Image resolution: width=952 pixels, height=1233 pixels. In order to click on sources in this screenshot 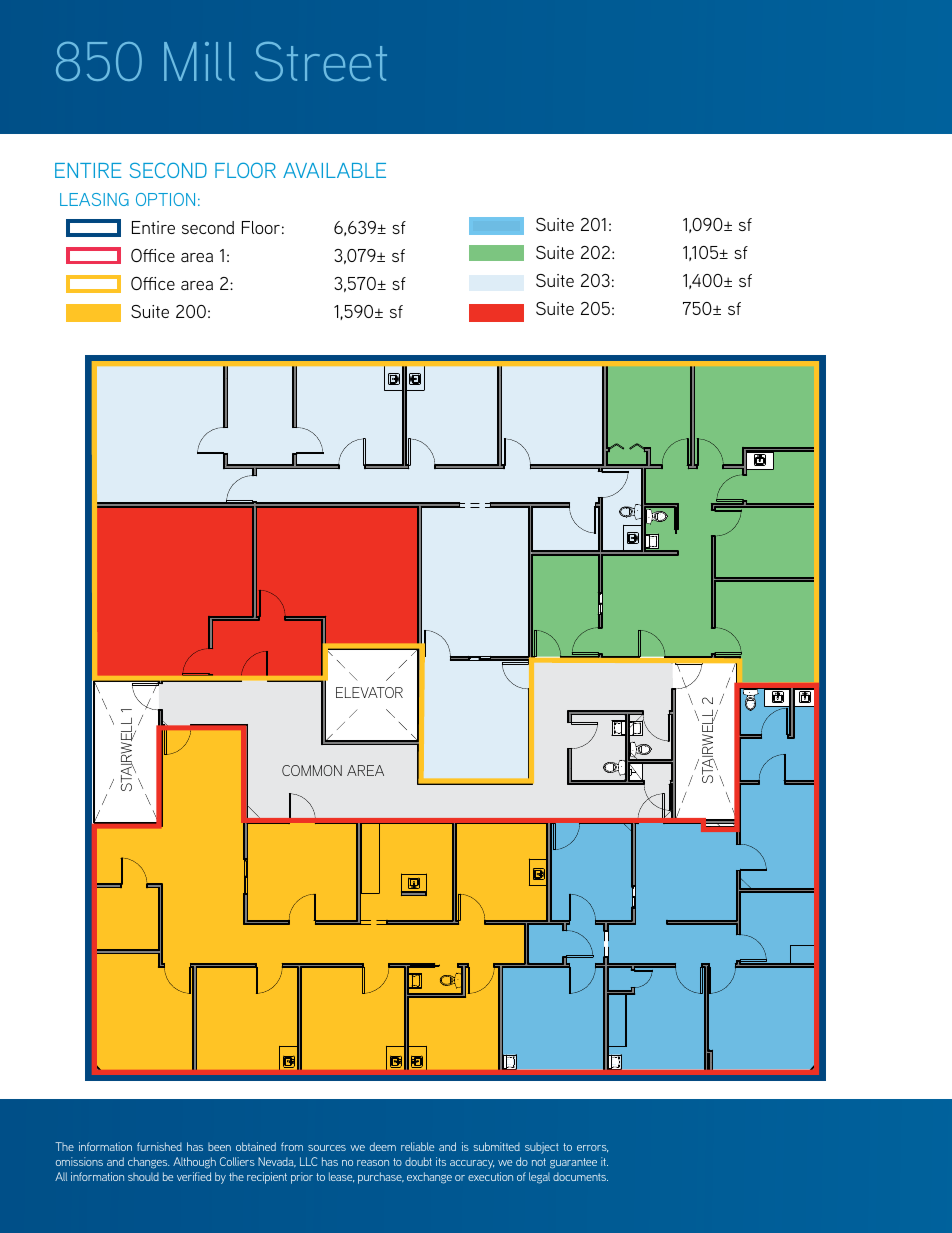, I will do `click(327, 1148)`.
